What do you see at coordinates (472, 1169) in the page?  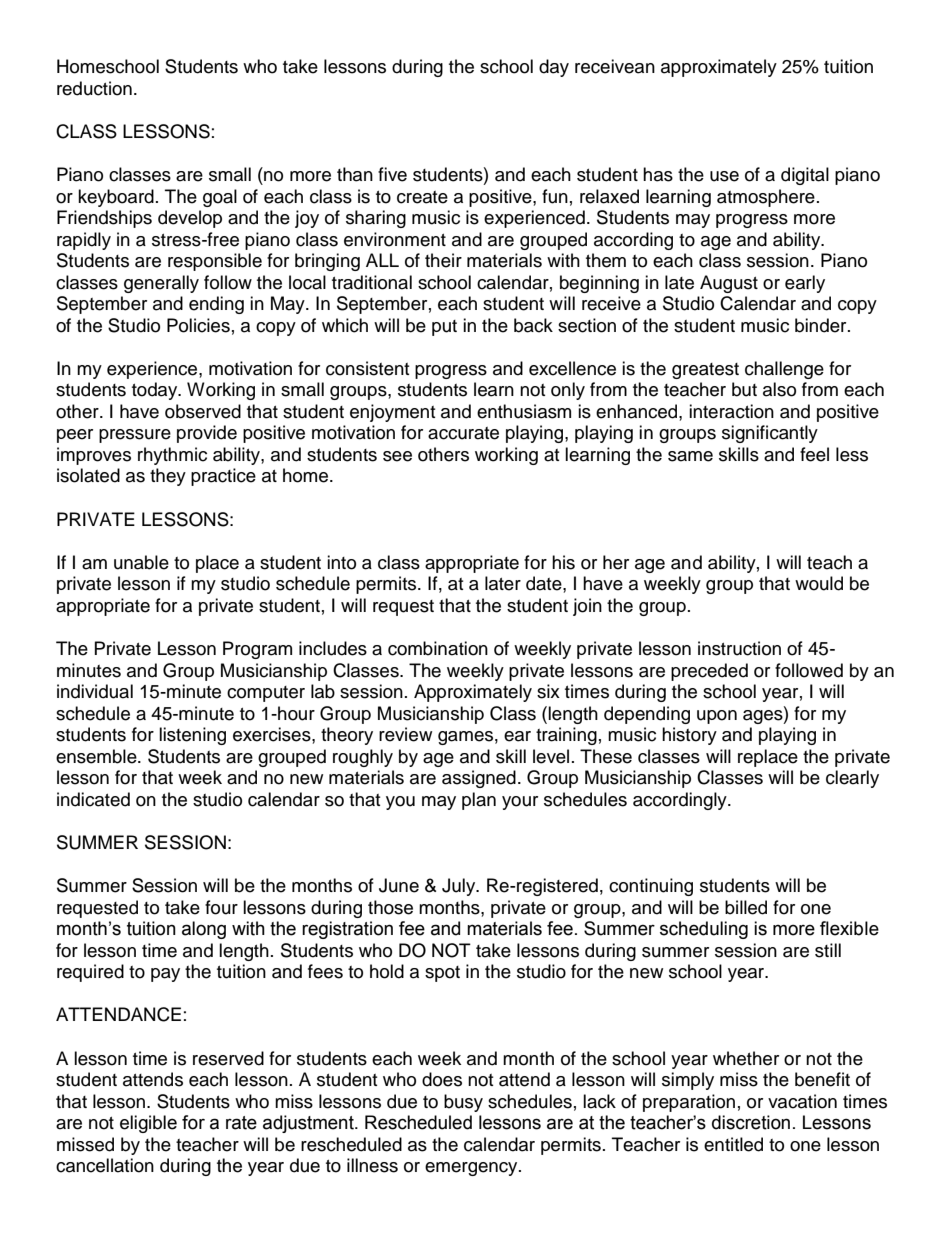 I see `emergency` at bounding box center [472, 1169].
